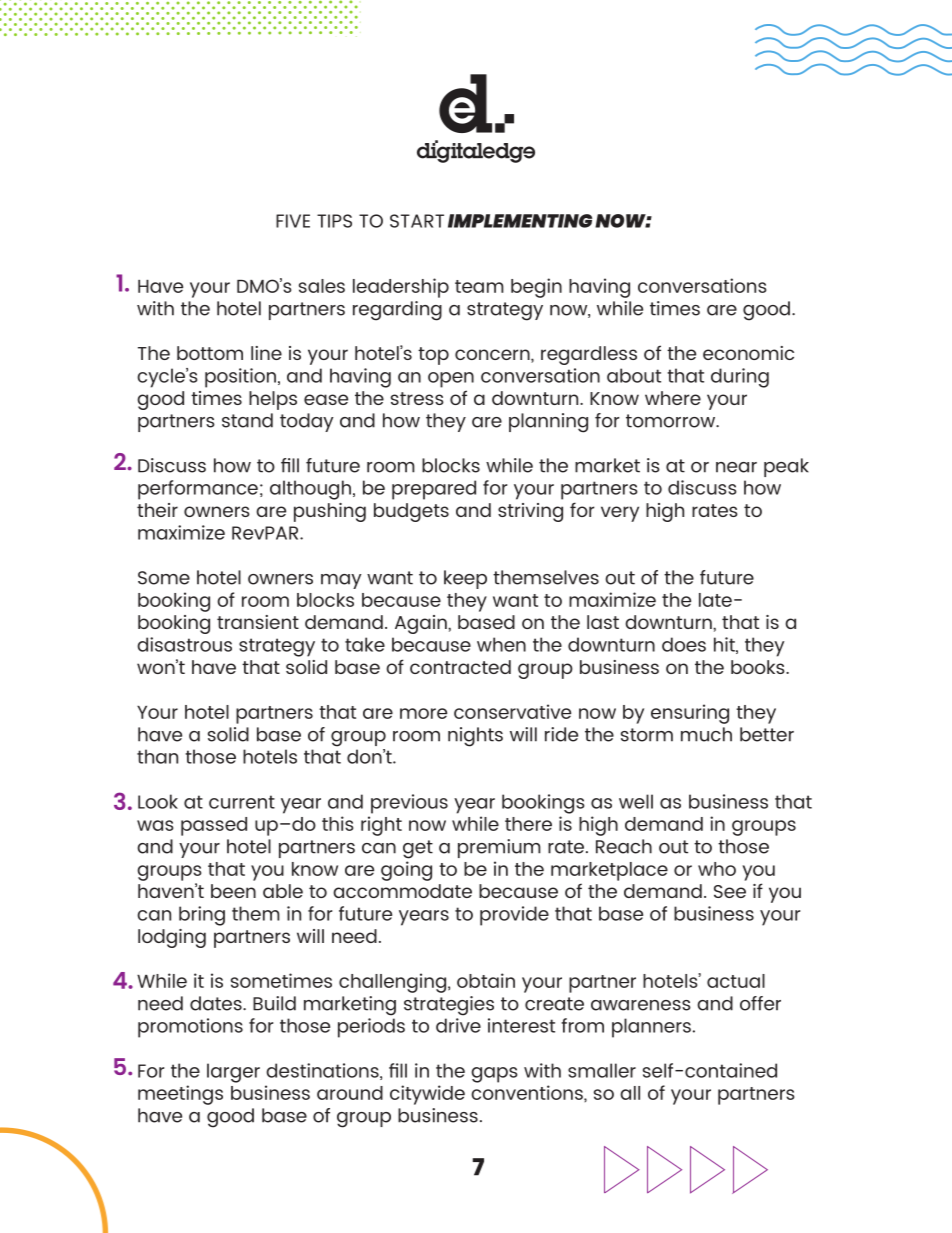 The height and width of the screenshot is (1233, 952). Describe the element at coordinates (242, 802) in the screenshot. I see `current` at that location.
